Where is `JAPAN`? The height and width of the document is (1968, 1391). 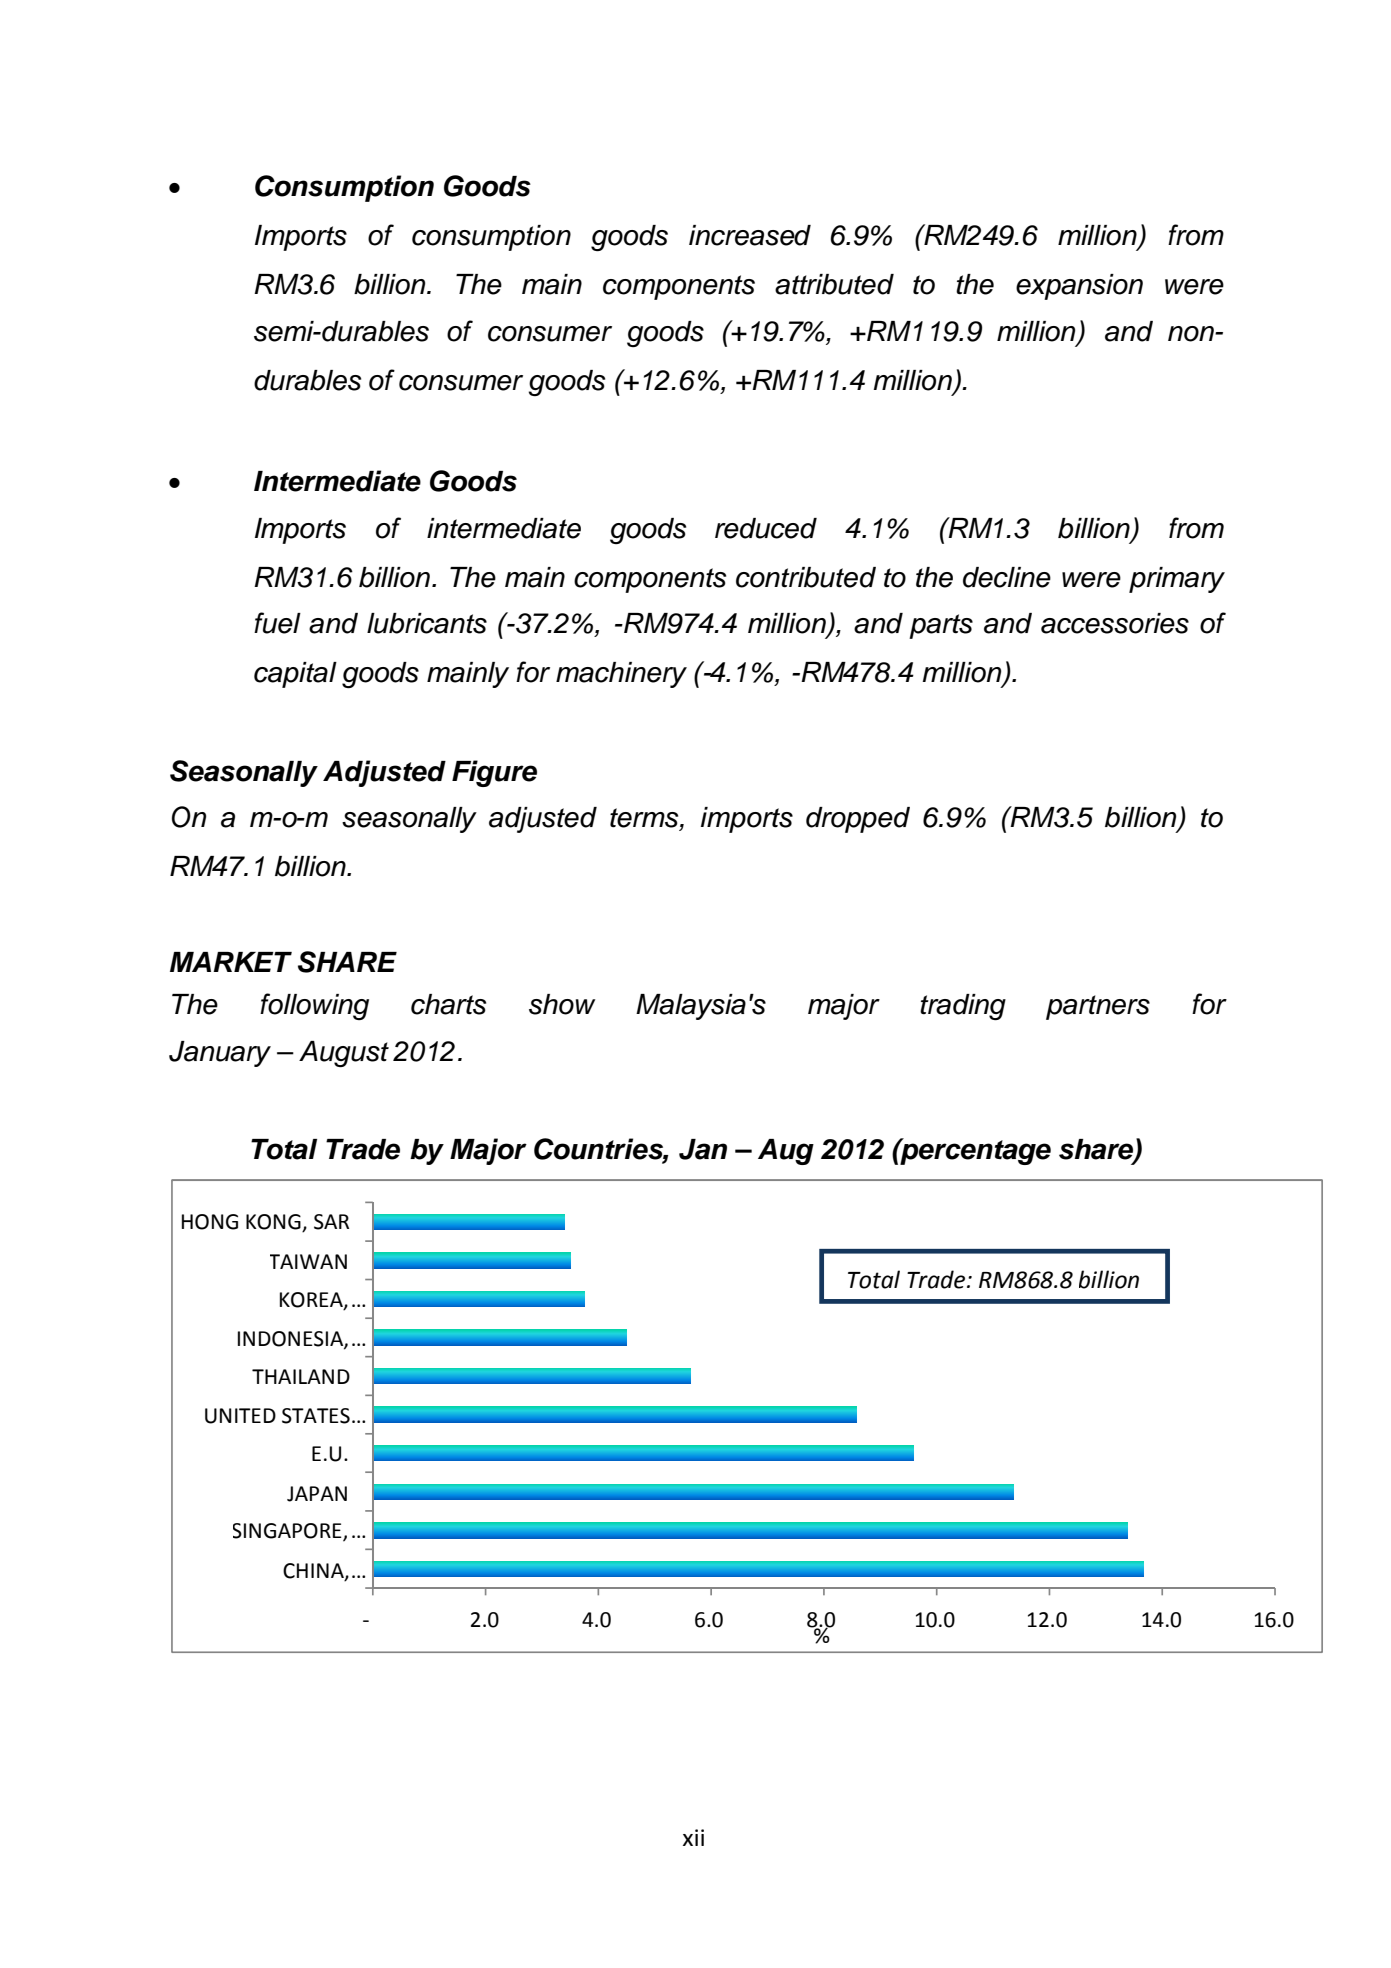 JAPAN is located at coordinates (317, 1494).
